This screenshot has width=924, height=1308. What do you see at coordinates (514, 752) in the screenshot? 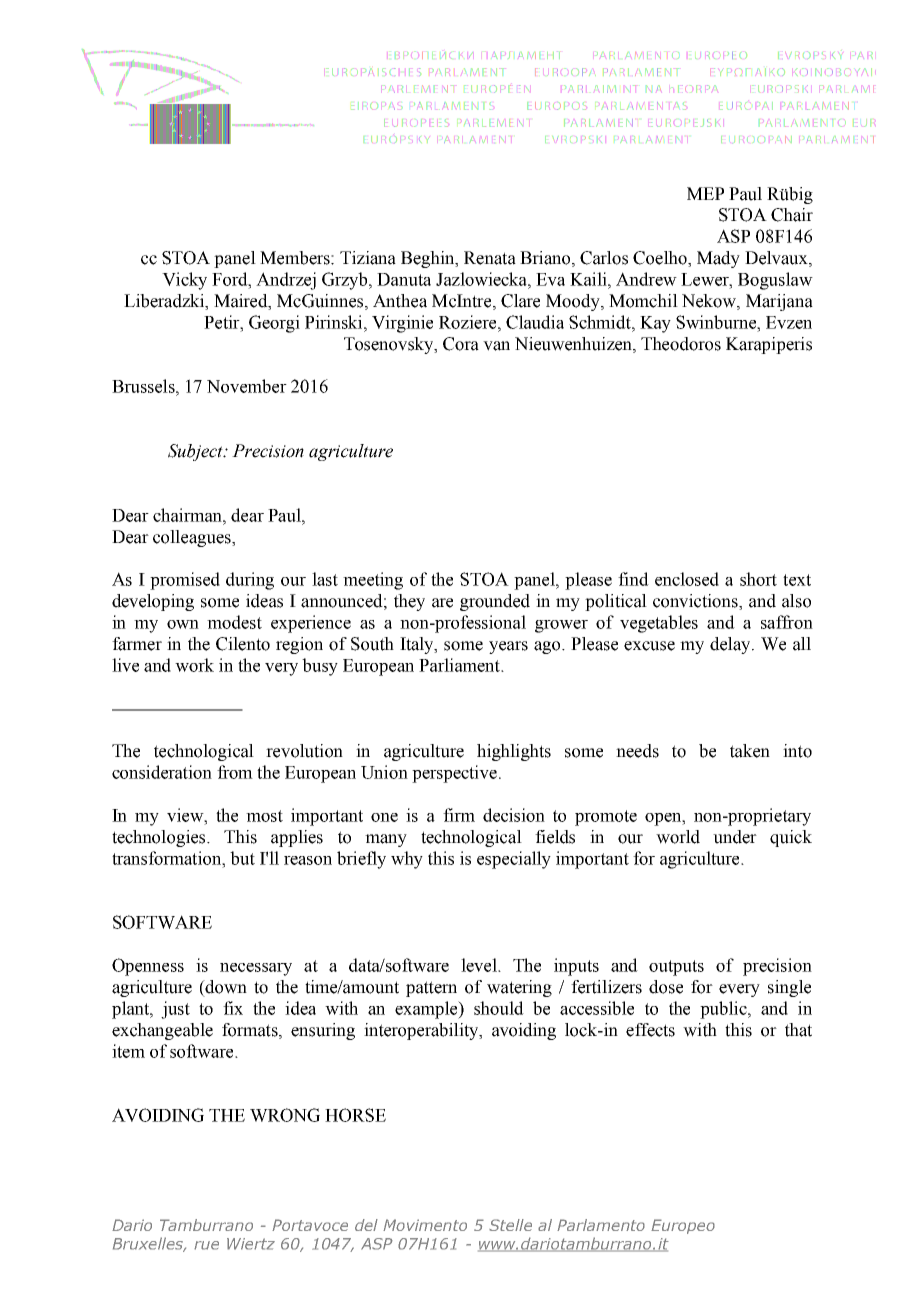
I see `highlights` at bounding box center [514, 752].
